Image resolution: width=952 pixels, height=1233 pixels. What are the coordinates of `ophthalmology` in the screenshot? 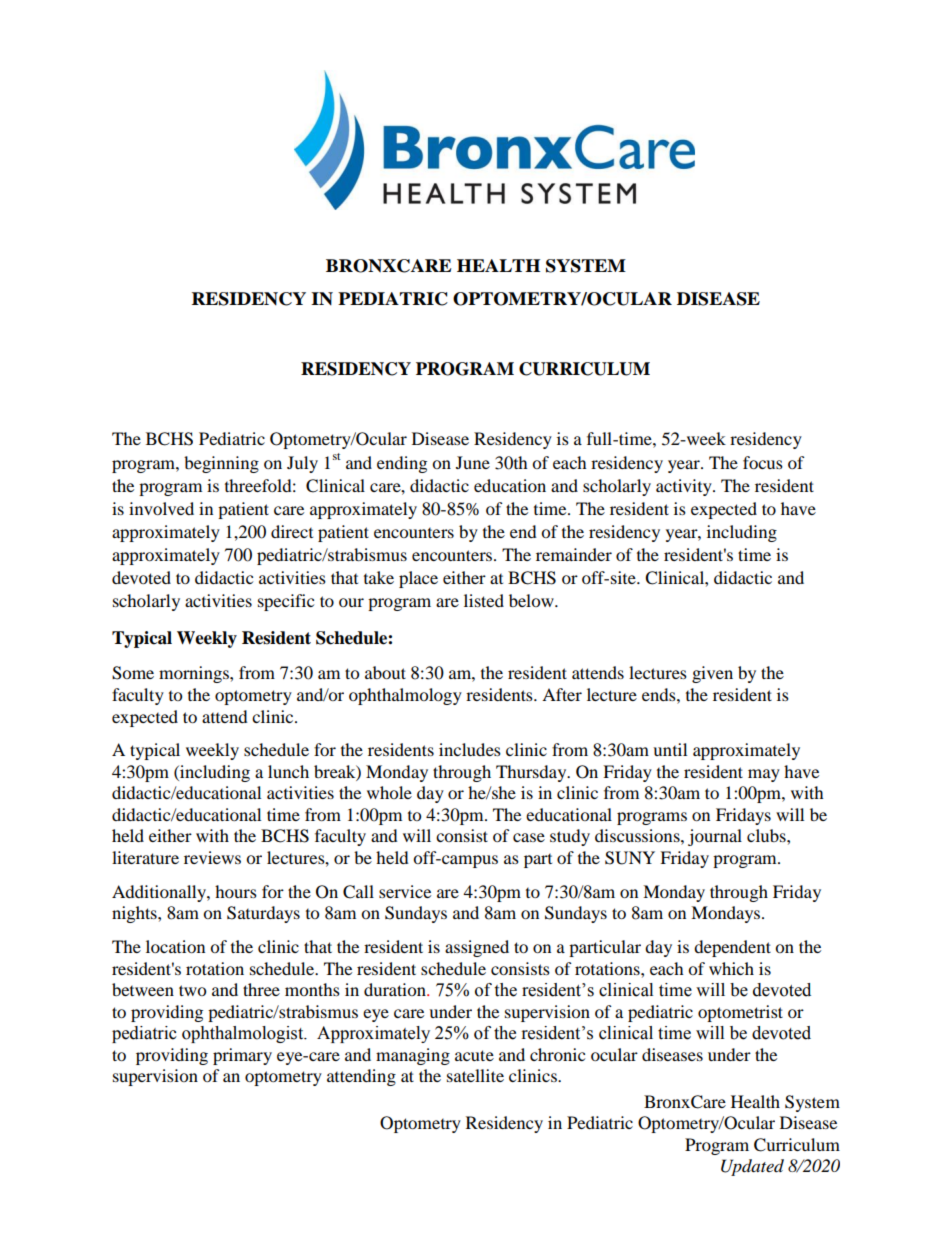 It's located at (405, 696).
